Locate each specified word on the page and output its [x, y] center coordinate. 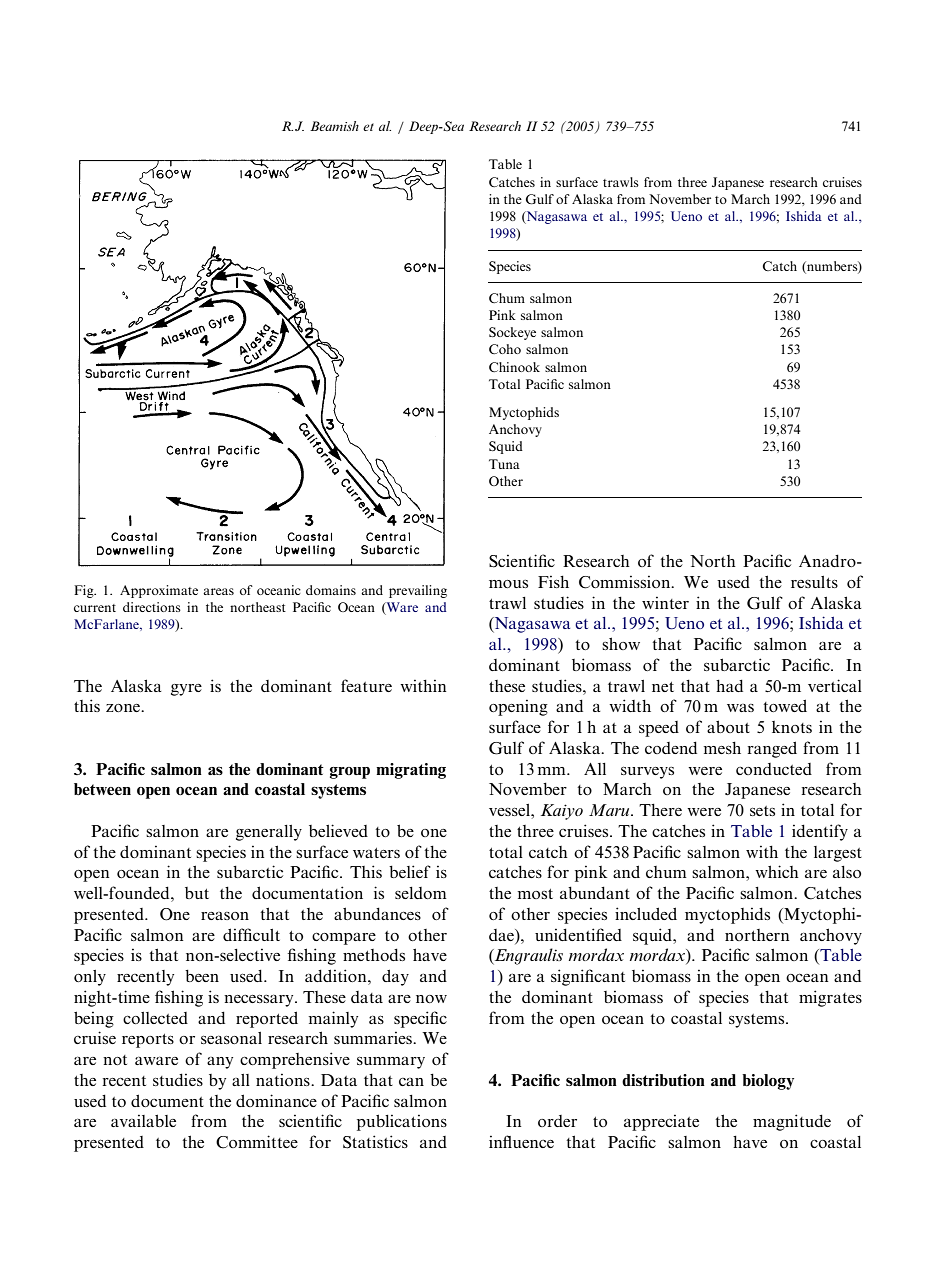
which [777, 871]
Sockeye [512, 333]
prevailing [418, 591]
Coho [505, 349]
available [143, 1120]
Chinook [514, 367]
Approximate [159, 591]
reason [225, 916]
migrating [411, 771]
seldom [421, 893]
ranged [772, 749]
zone [124, 708]
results [814, 582]
